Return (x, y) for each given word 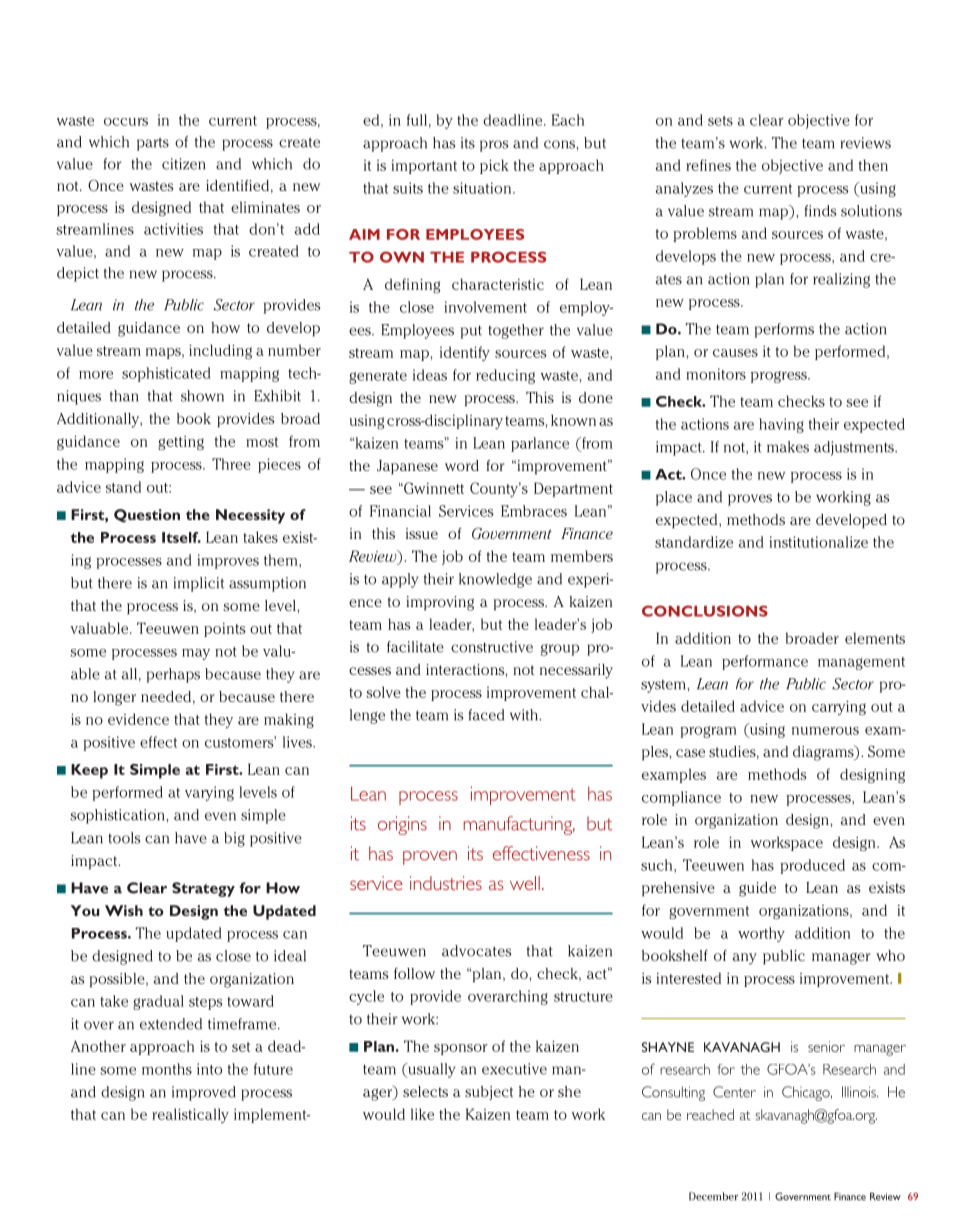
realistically (190, 1115)
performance (765, 662)
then (873, 165)
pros (494, 146)
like (422, 1114)
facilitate (415, 647)
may (196, 654)
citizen (183, 164)
